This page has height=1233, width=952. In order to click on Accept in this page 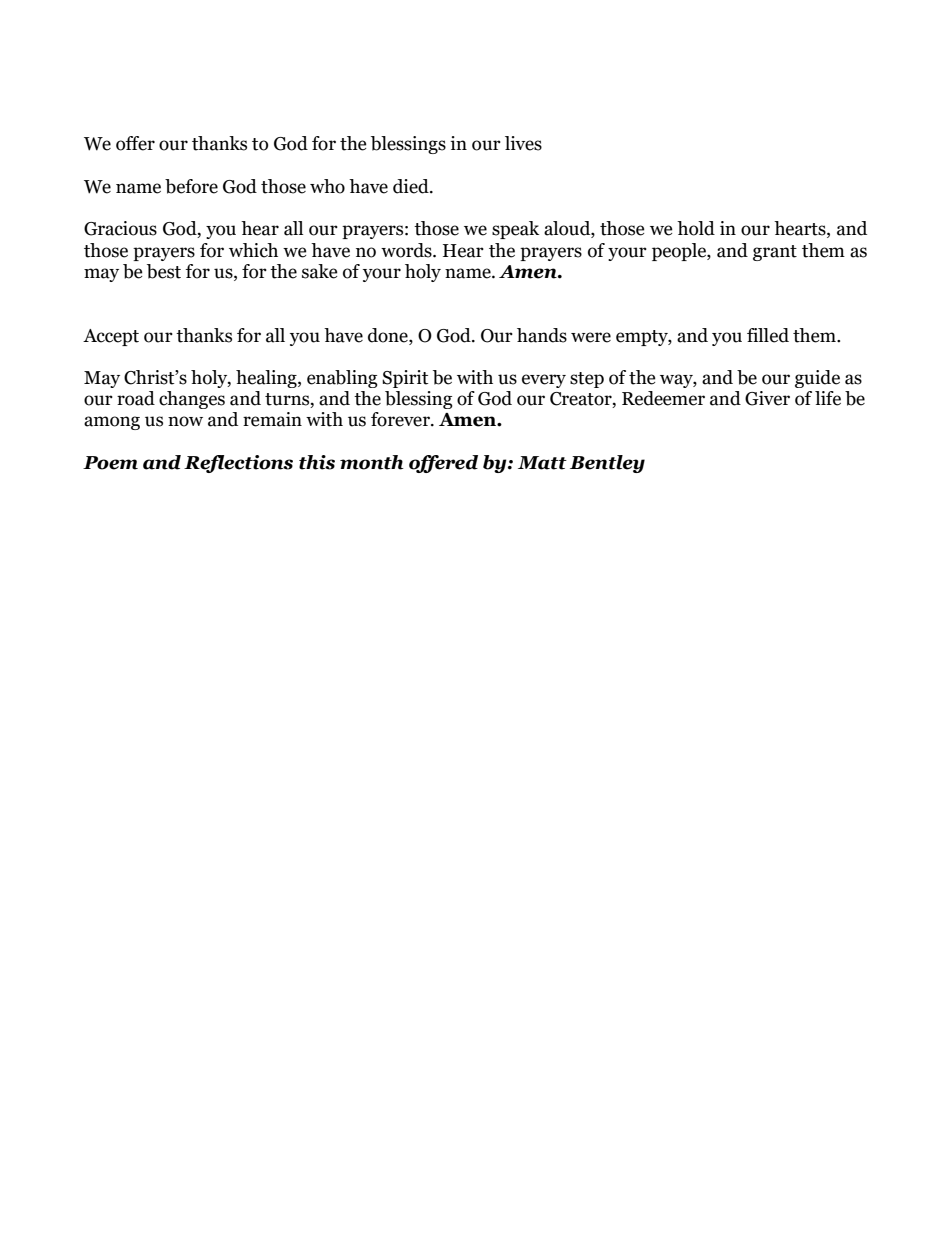, I will do `click(111, 337)`.
